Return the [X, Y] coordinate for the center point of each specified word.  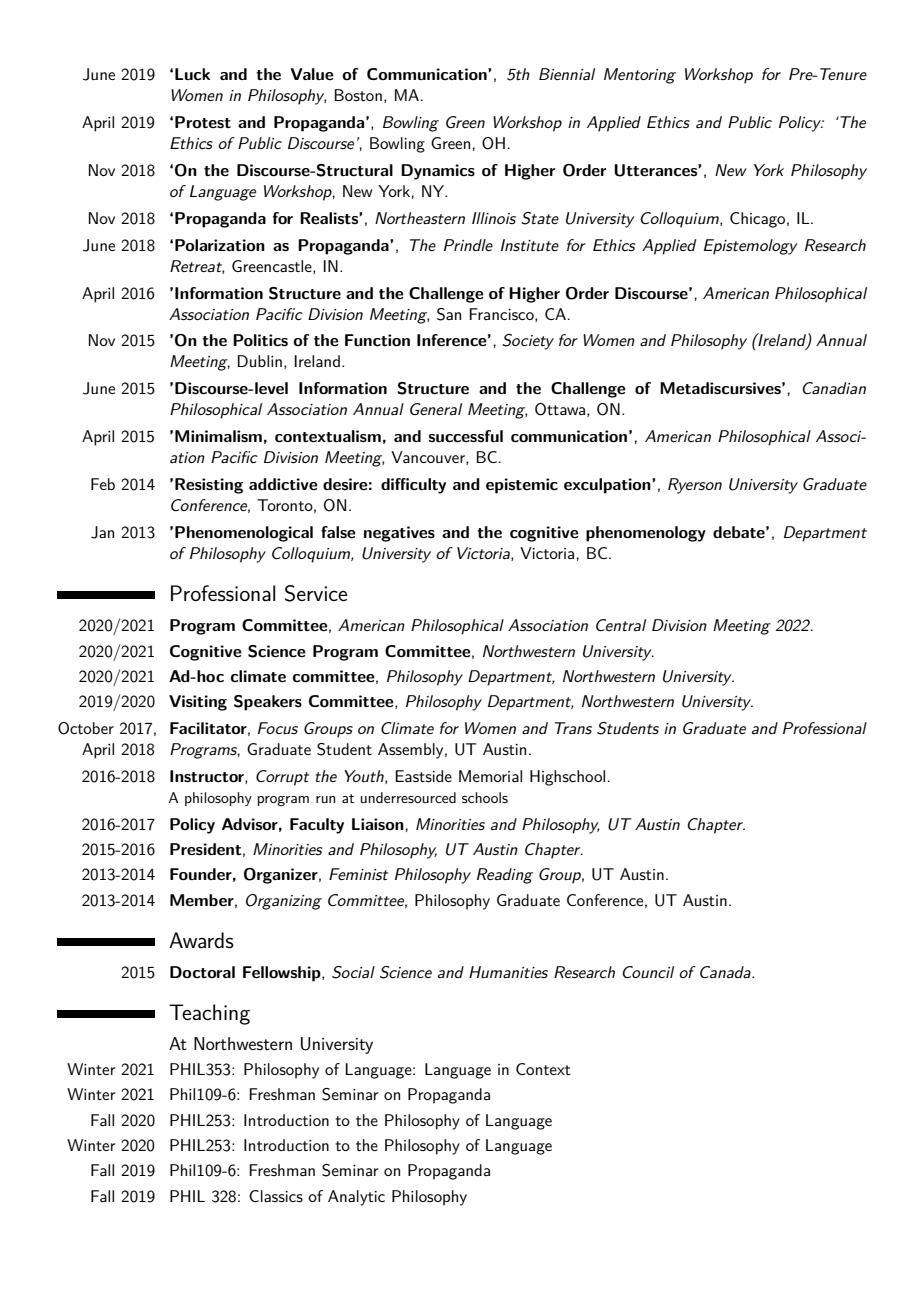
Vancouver [429, 458]
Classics [276, 1196]
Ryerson [695, 486]
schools [485, 797]
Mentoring [640, 76]
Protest [203, 122]
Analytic [356, 1198]
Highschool [567, 778]
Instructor [208, 777]
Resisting [209, 486]
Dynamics [438, 172]
